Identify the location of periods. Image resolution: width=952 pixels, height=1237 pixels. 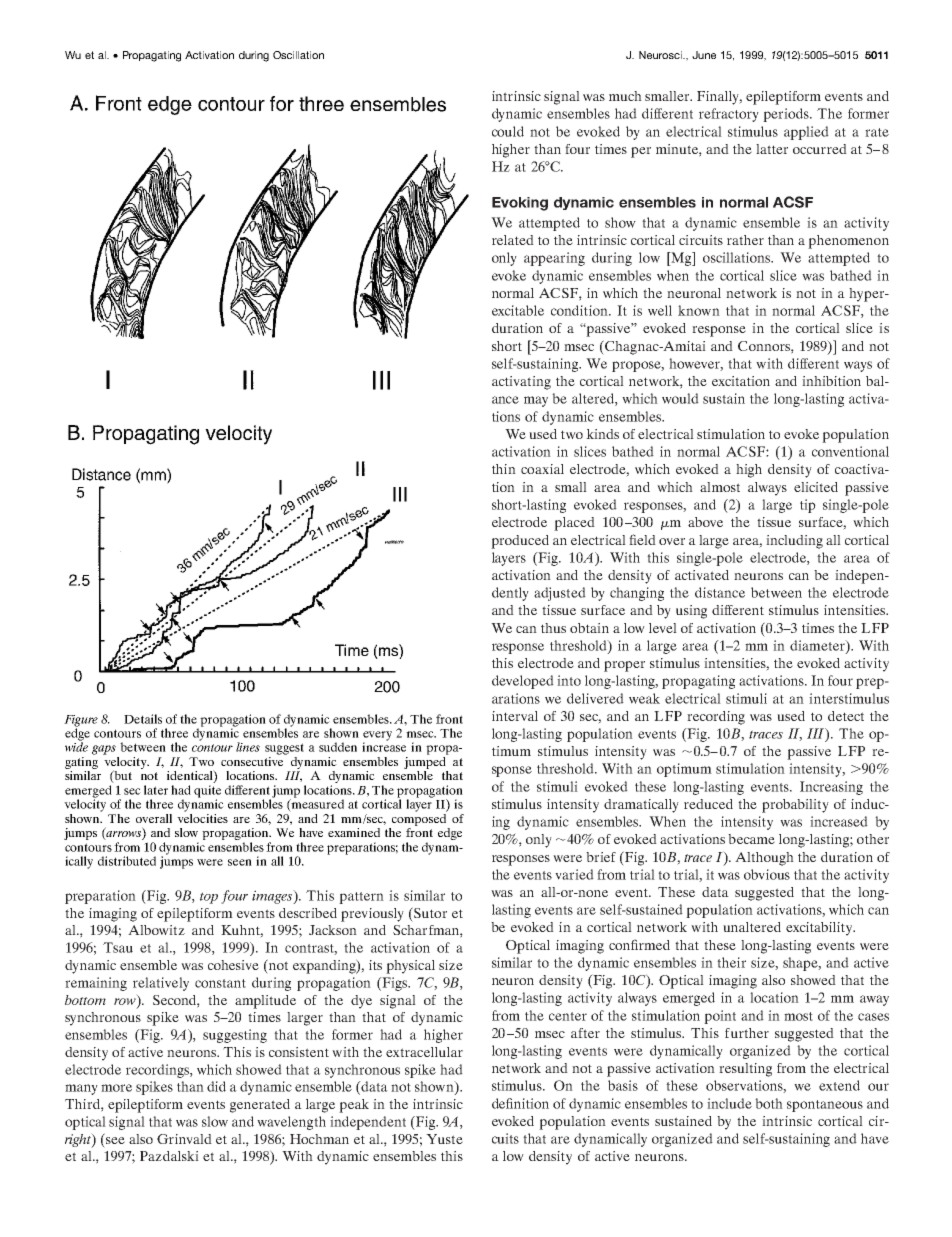
(787, 115).
